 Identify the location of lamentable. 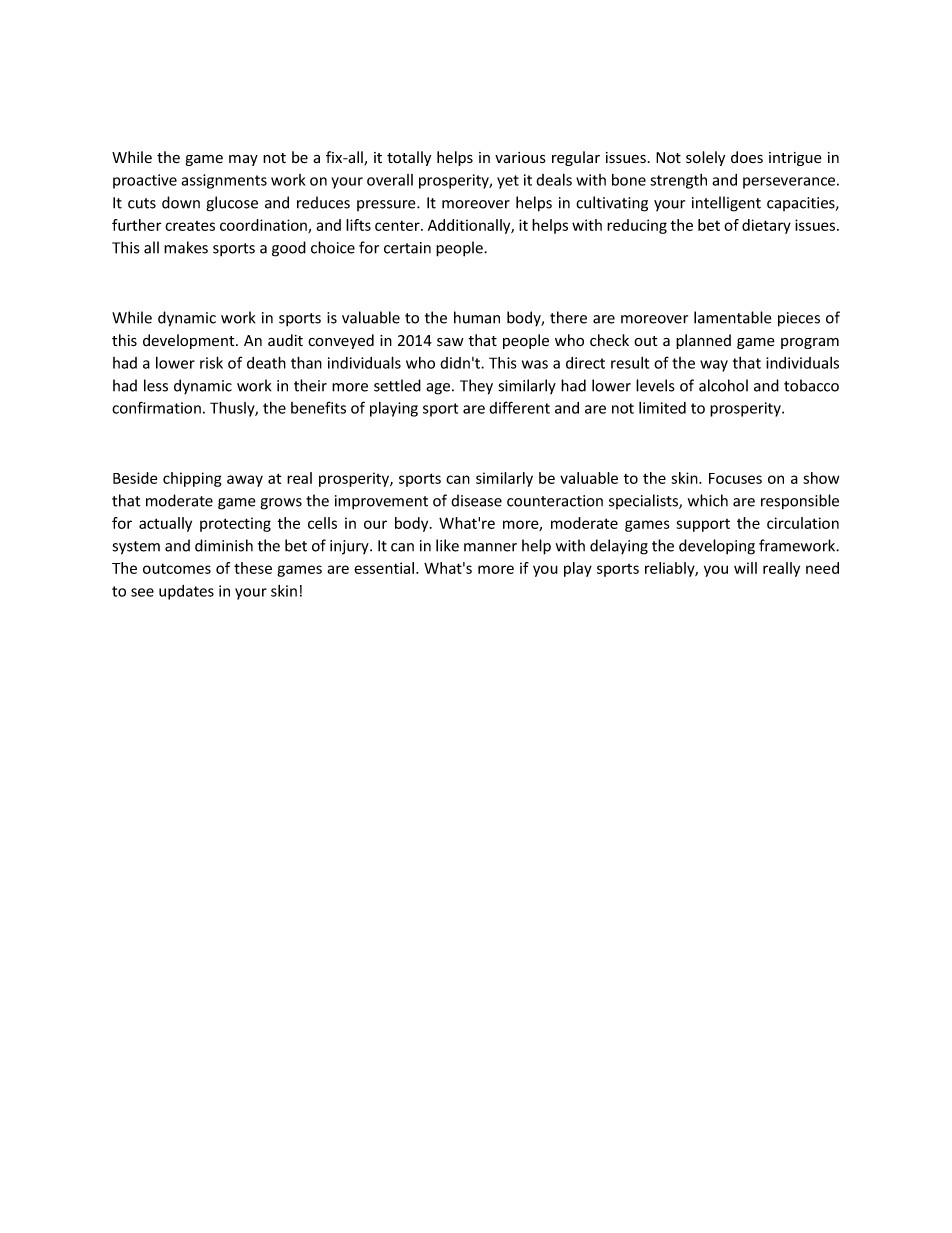
(733, 317).
